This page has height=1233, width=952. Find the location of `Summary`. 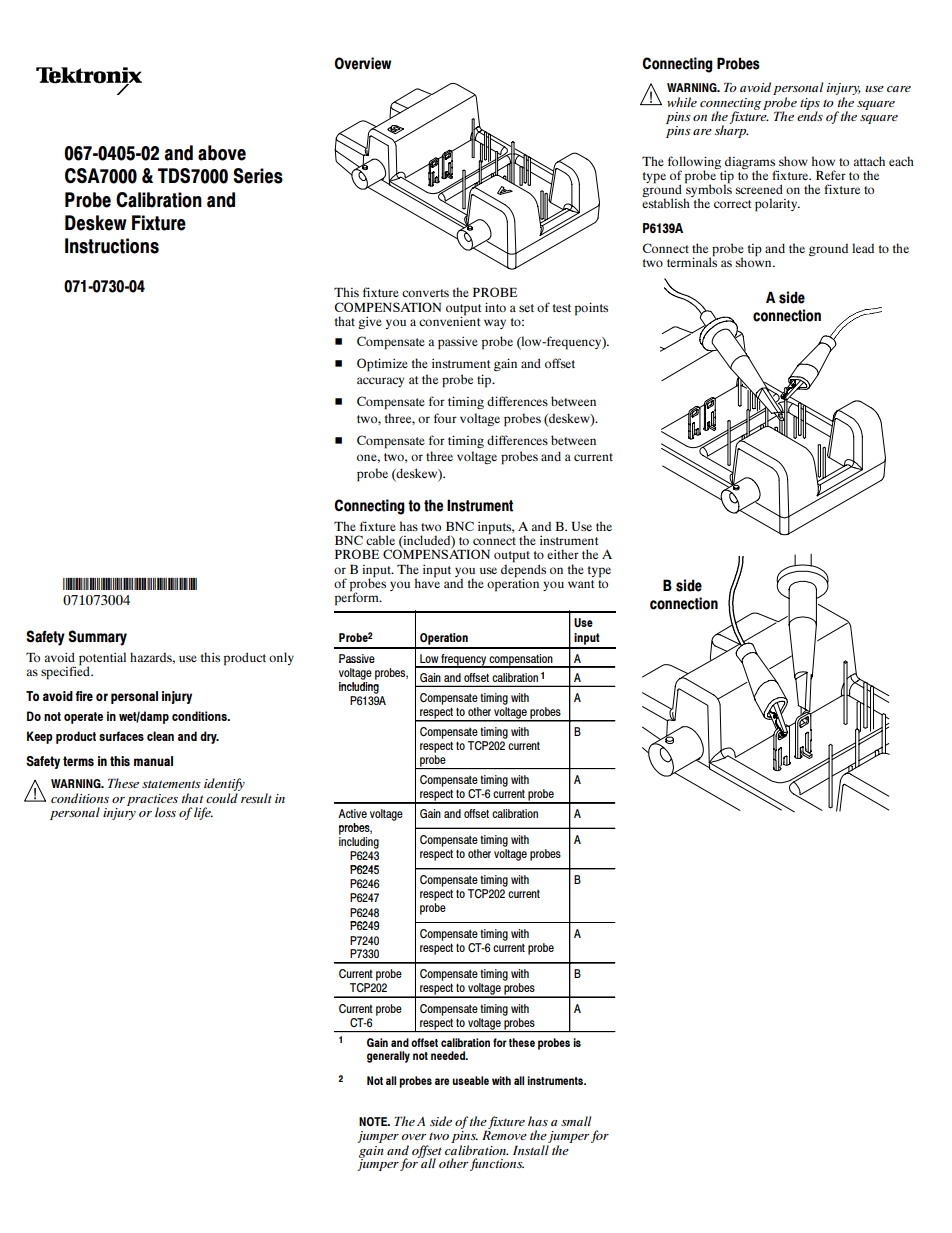

Summary is located at coordinates (97, 638).
